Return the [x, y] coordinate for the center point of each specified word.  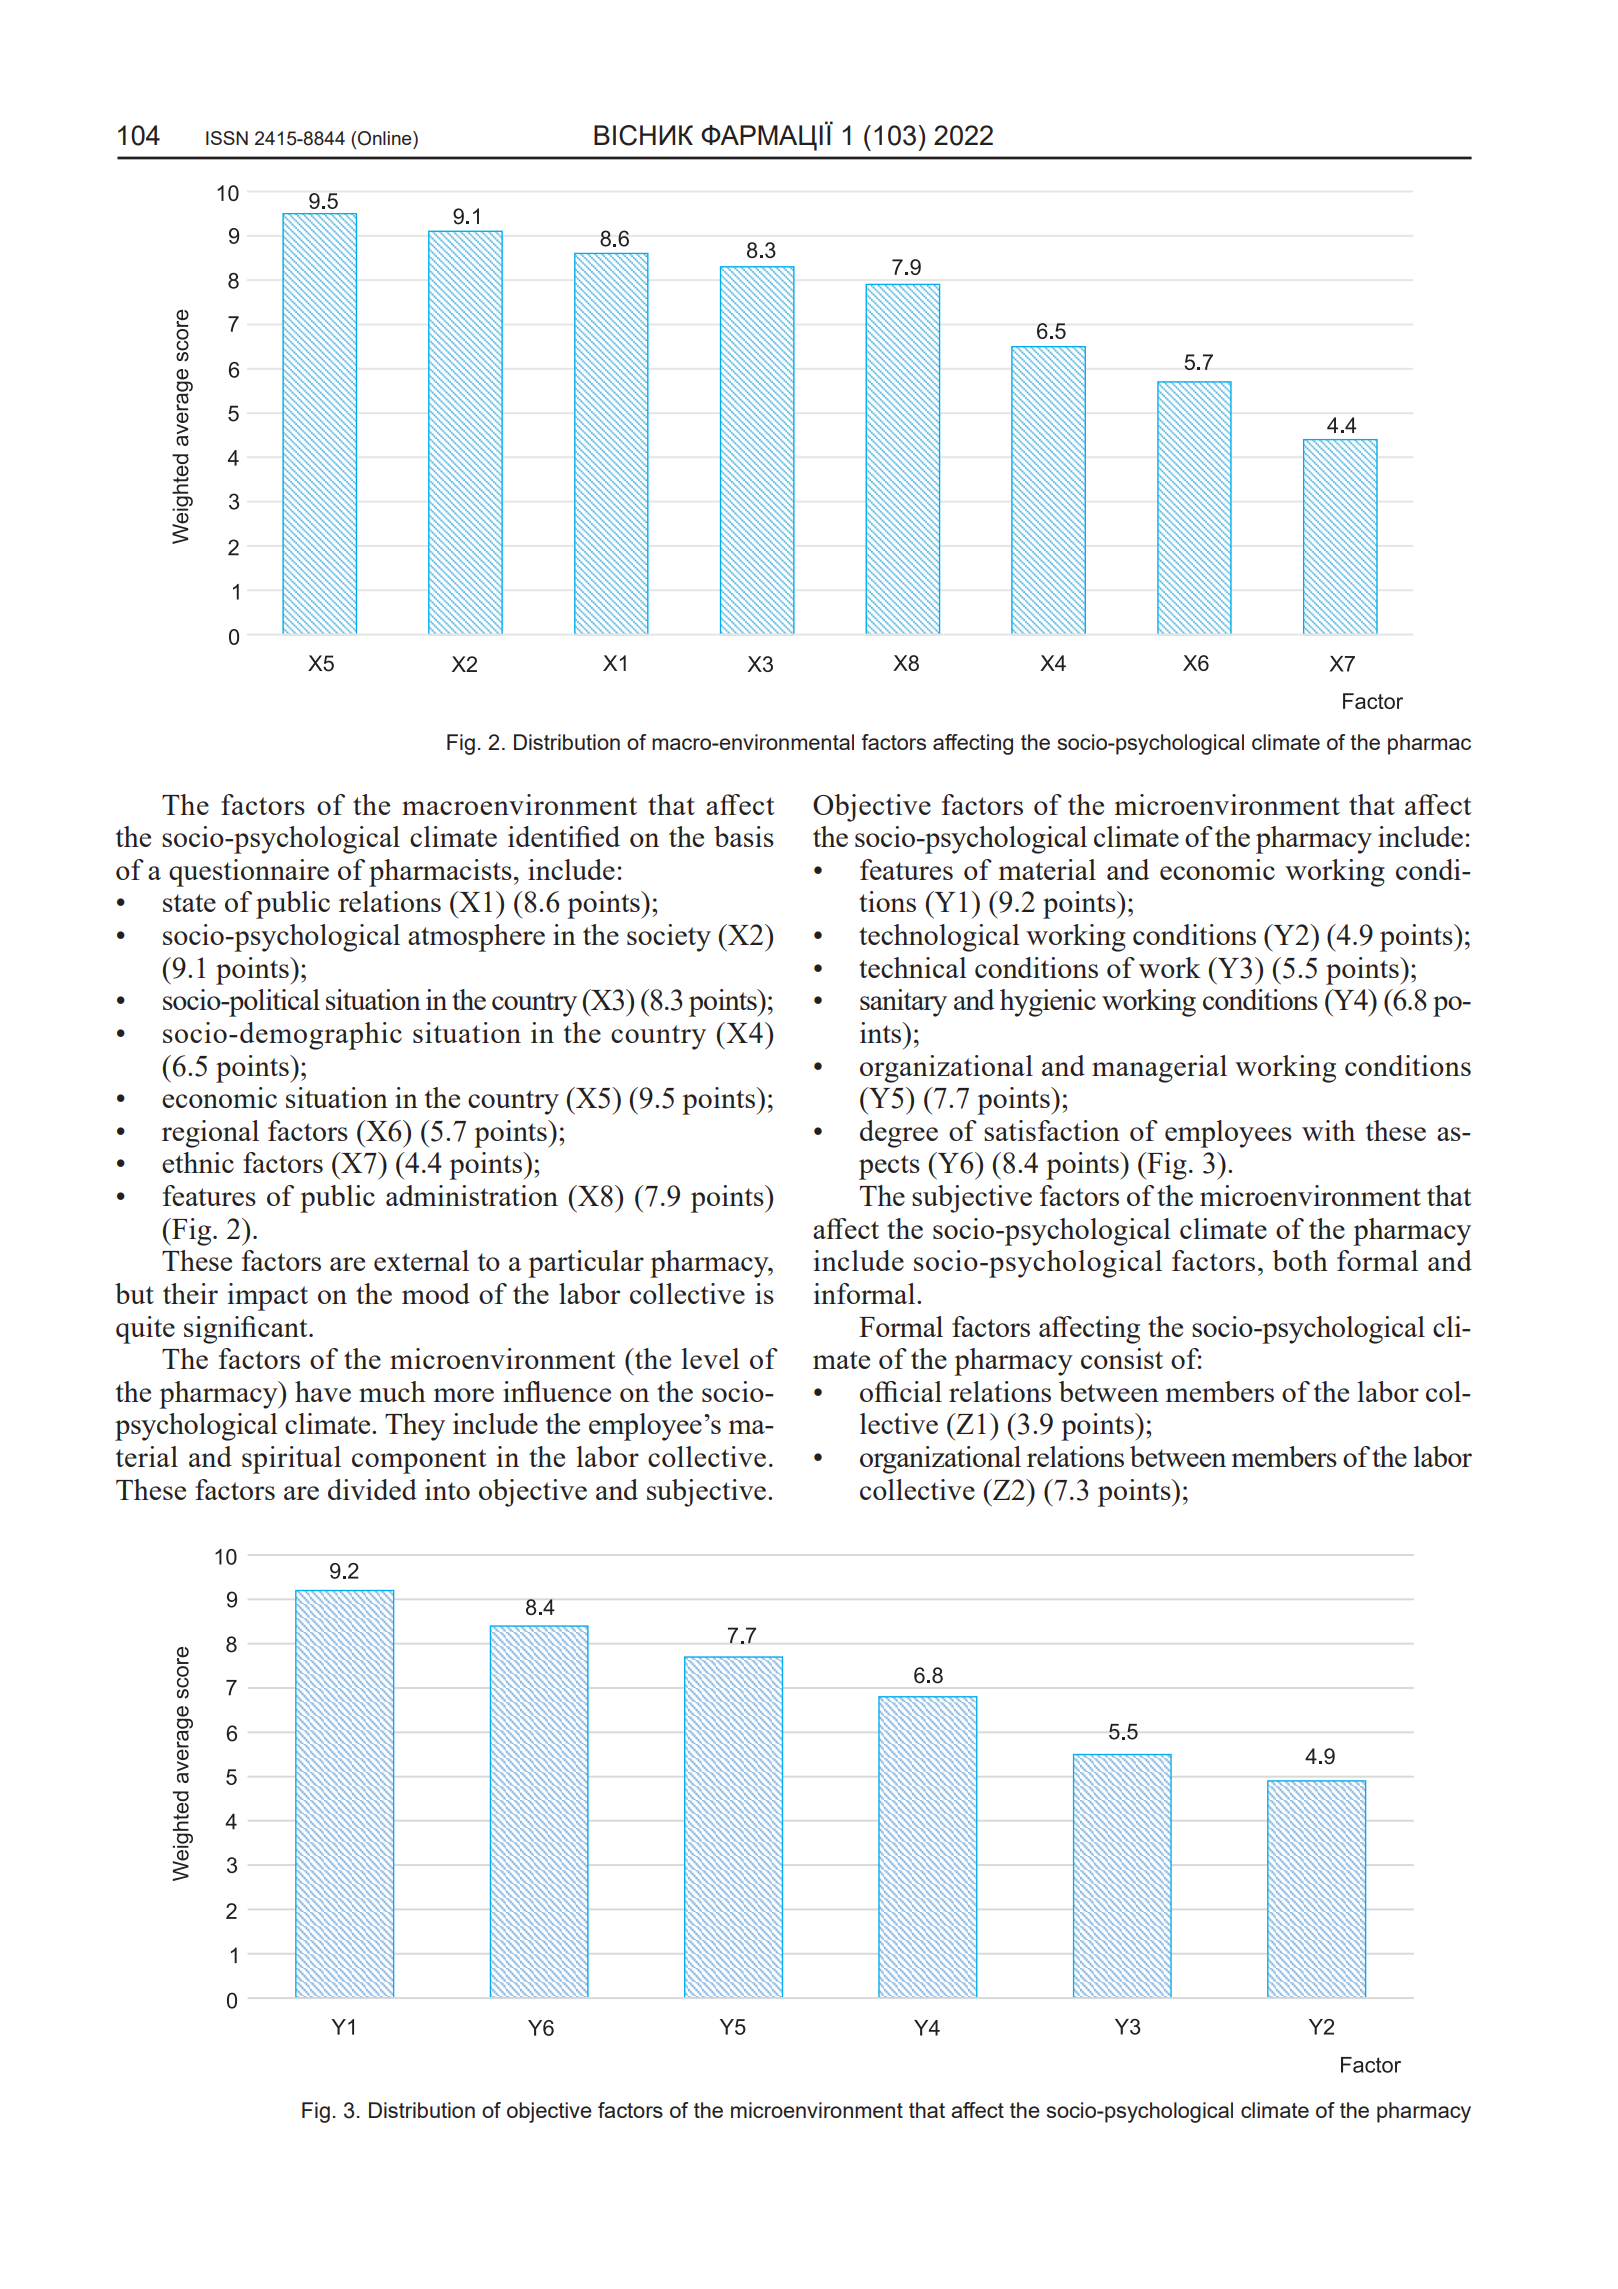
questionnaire [249, 873]
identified [564, 836]
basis [744, 836]
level [710, 1358]
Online [386, 138]
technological [939, 938]
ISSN [227, 138]
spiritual [291, 1460]
